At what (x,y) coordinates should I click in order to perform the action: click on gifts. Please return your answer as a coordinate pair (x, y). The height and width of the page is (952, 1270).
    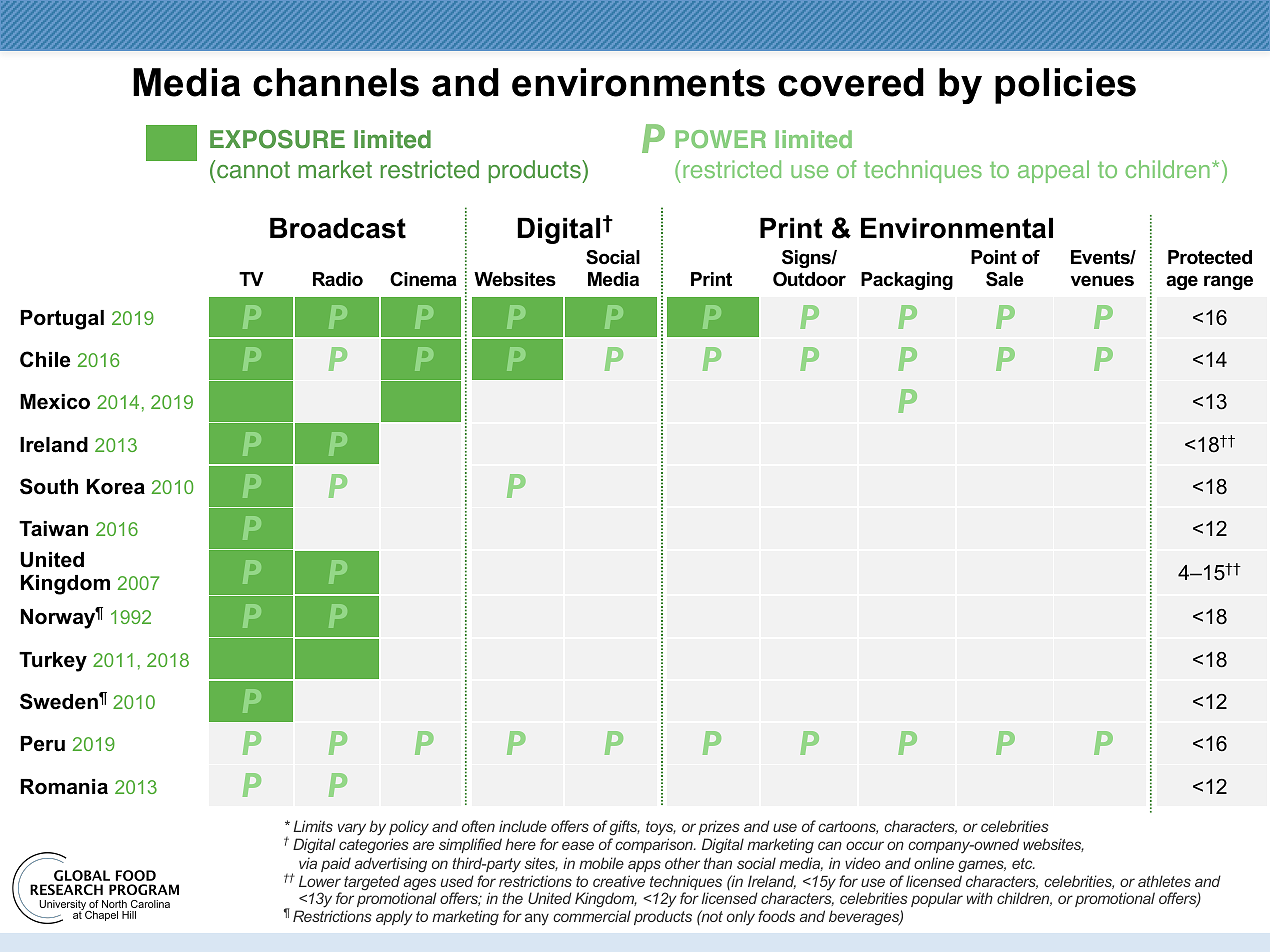
    Looking at the image, I should click on (624, 827).
